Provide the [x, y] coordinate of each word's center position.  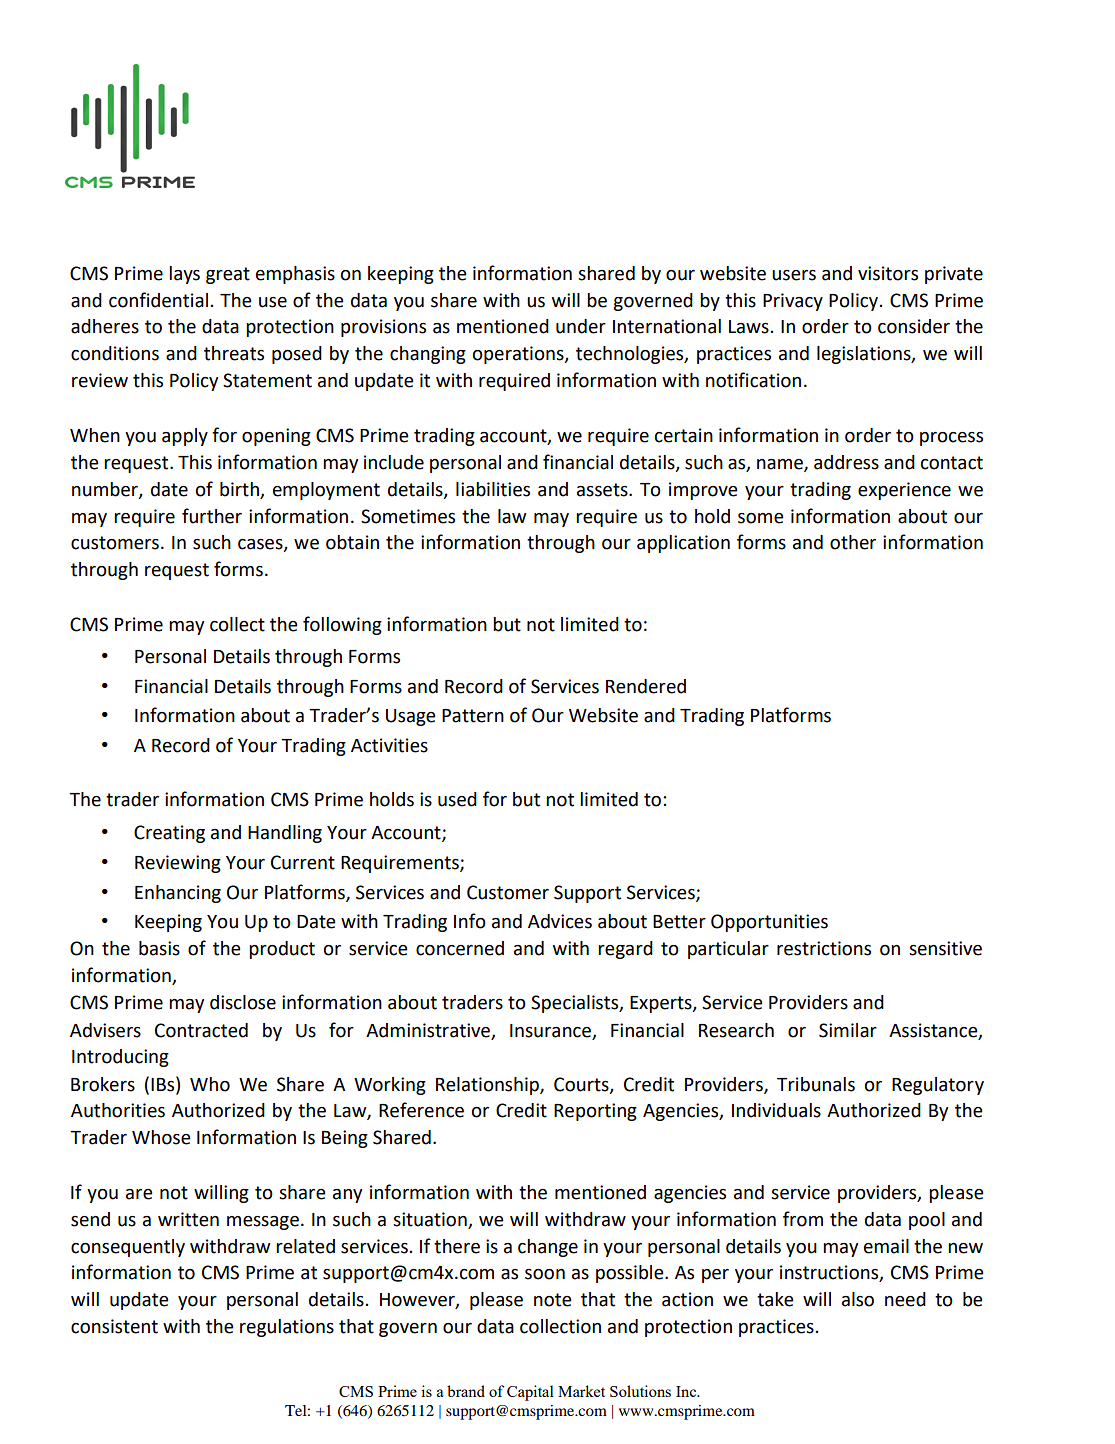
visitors [888, 273]
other [853, 542]
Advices [560, 921]
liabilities [493, 489]
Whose [161, 1137]
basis [159, 948]
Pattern [473, 716]
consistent [114, 1326]
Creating [169, 834]
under [581, 326]
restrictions [824, 948]
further [212, 516]
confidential [158, 300]
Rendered [646, 686]
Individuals [776, 1110]
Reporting [595, 1112]
